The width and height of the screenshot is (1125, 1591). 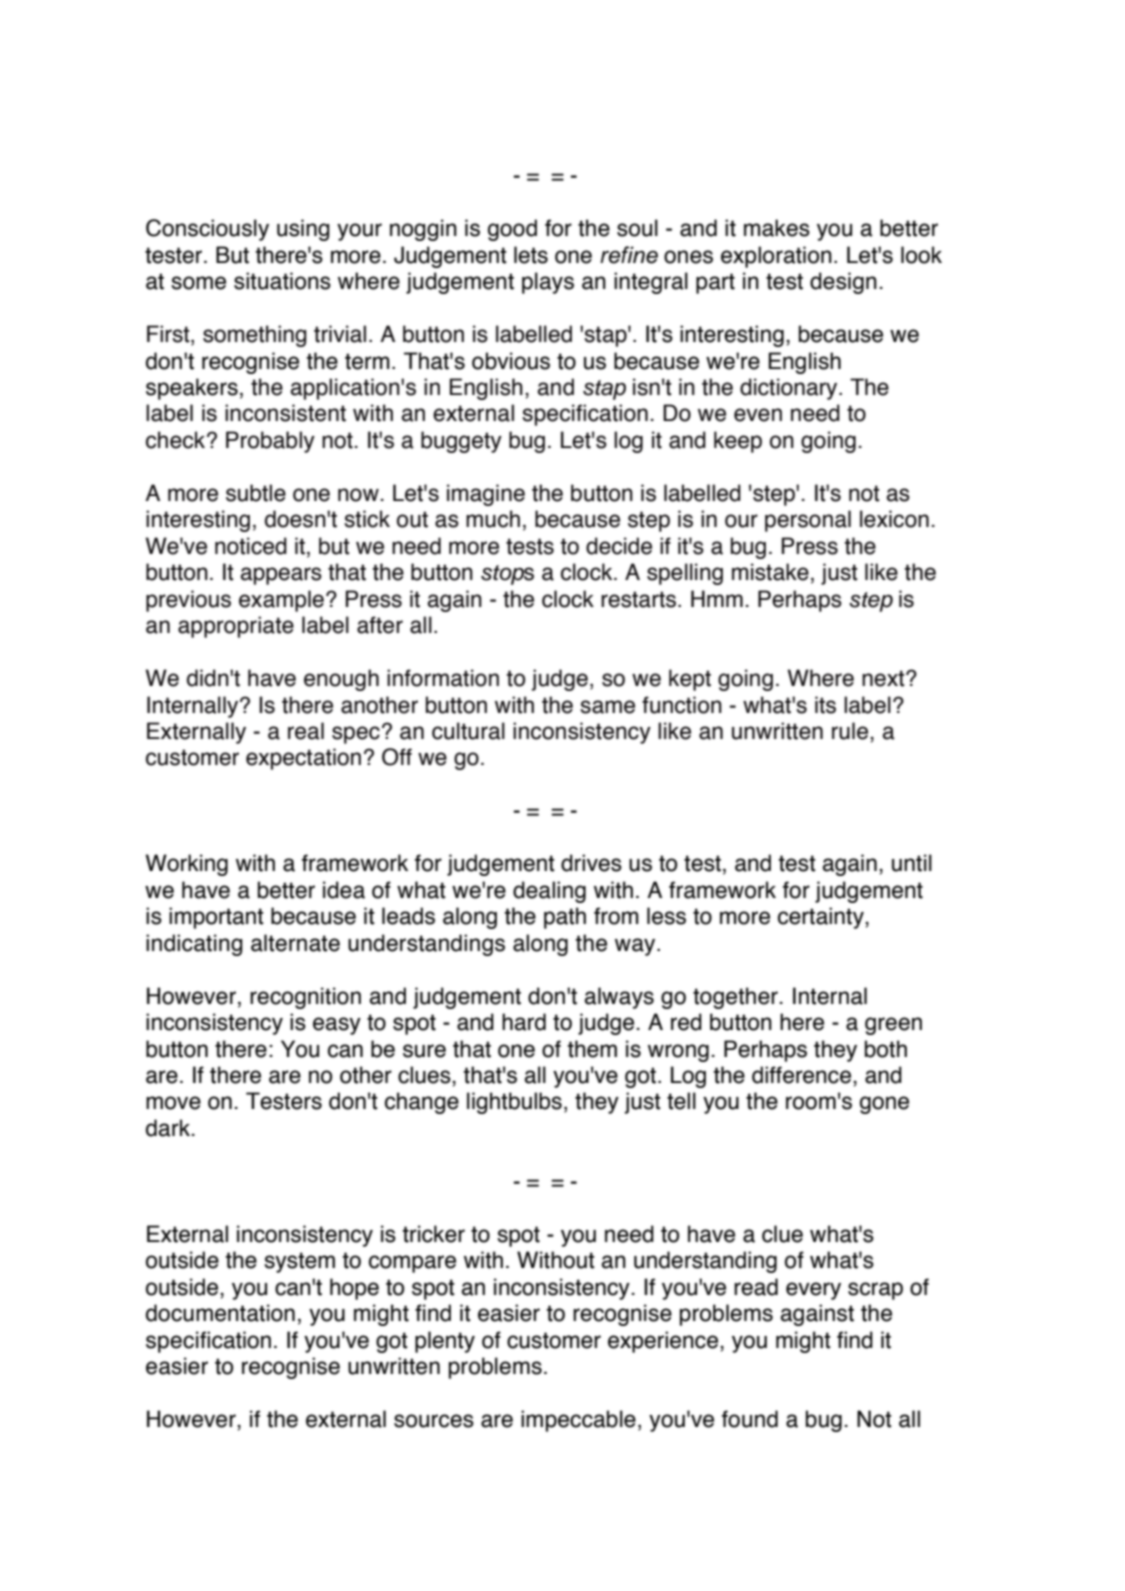 What do you see at coordinates (843, 283) in the screenshot?
I see `design` at bounding box center [843, 283].
